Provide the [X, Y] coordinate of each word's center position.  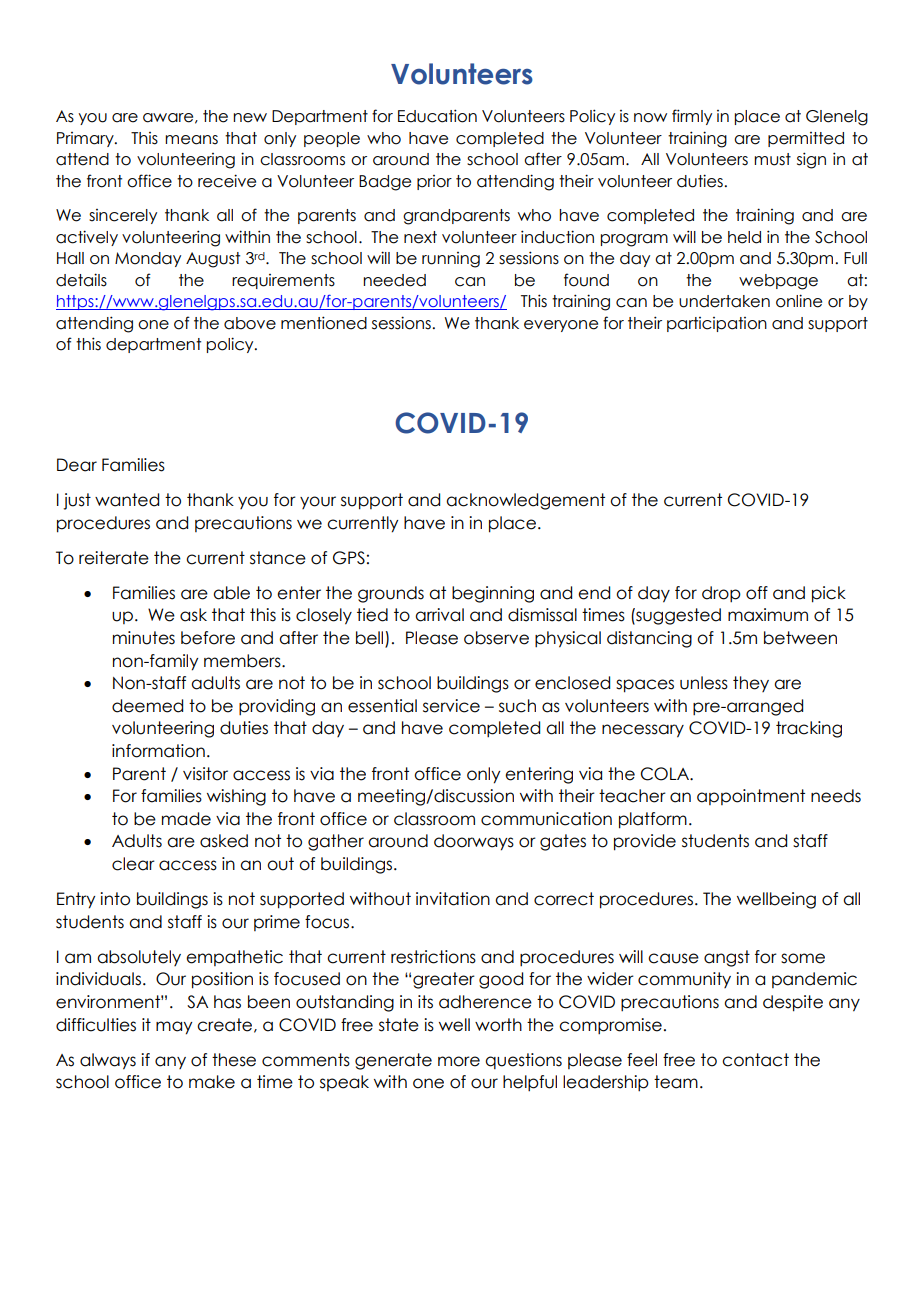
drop [721, 594]
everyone [561, 326]
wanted [127, 500]
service [451, 706]
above [250, 323]
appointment [751, 797]
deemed [147, 706]
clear [133, 864]
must [772, 159]
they [751, 684]
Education [437, 116]
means [191, 140]
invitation [453, 899]
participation [717, 324]
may [174, 1028]
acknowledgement [525, 501]
